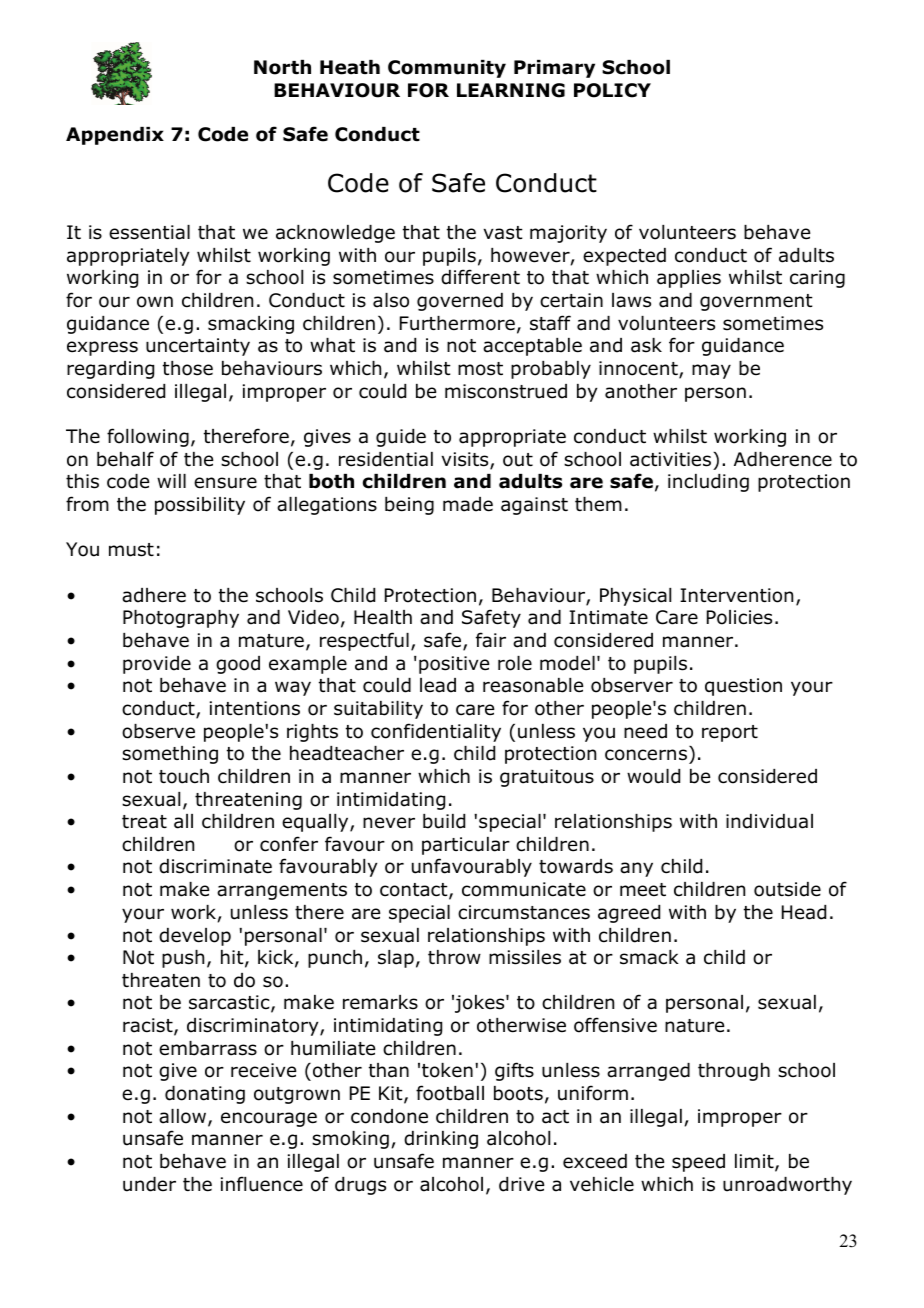 Image resolution: width=924 pixels, height=1308 pixels. I want to click on limit, so click(755, 1162).
